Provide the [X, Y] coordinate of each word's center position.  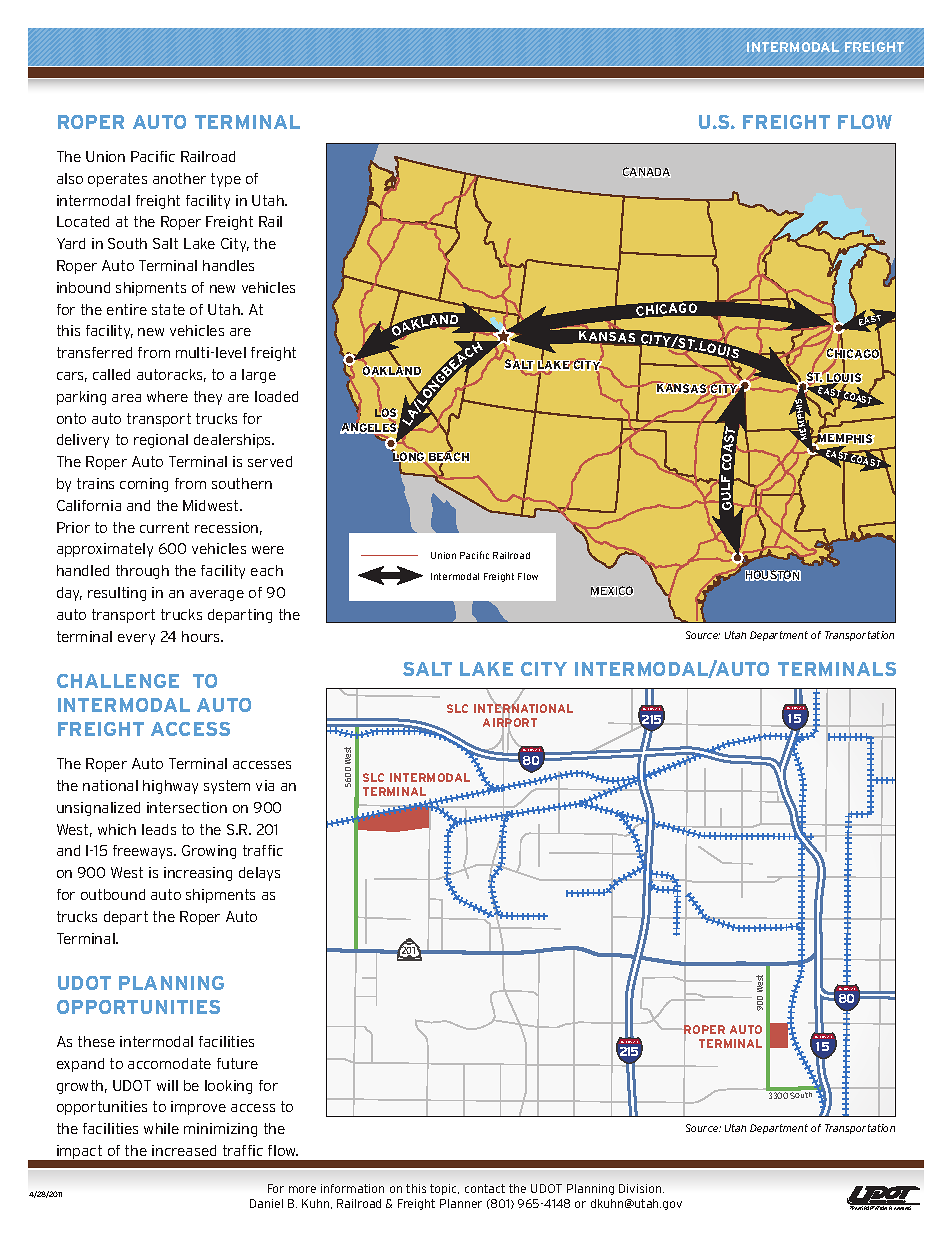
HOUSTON [773, 576]
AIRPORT [510, 724]
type [226, 180]
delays [259, 874]
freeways [144, 852]
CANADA [646, 172]
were [268, 550]
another [179, 178]
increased [184, 1150]
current [164, 527]
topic [444, 1189]
